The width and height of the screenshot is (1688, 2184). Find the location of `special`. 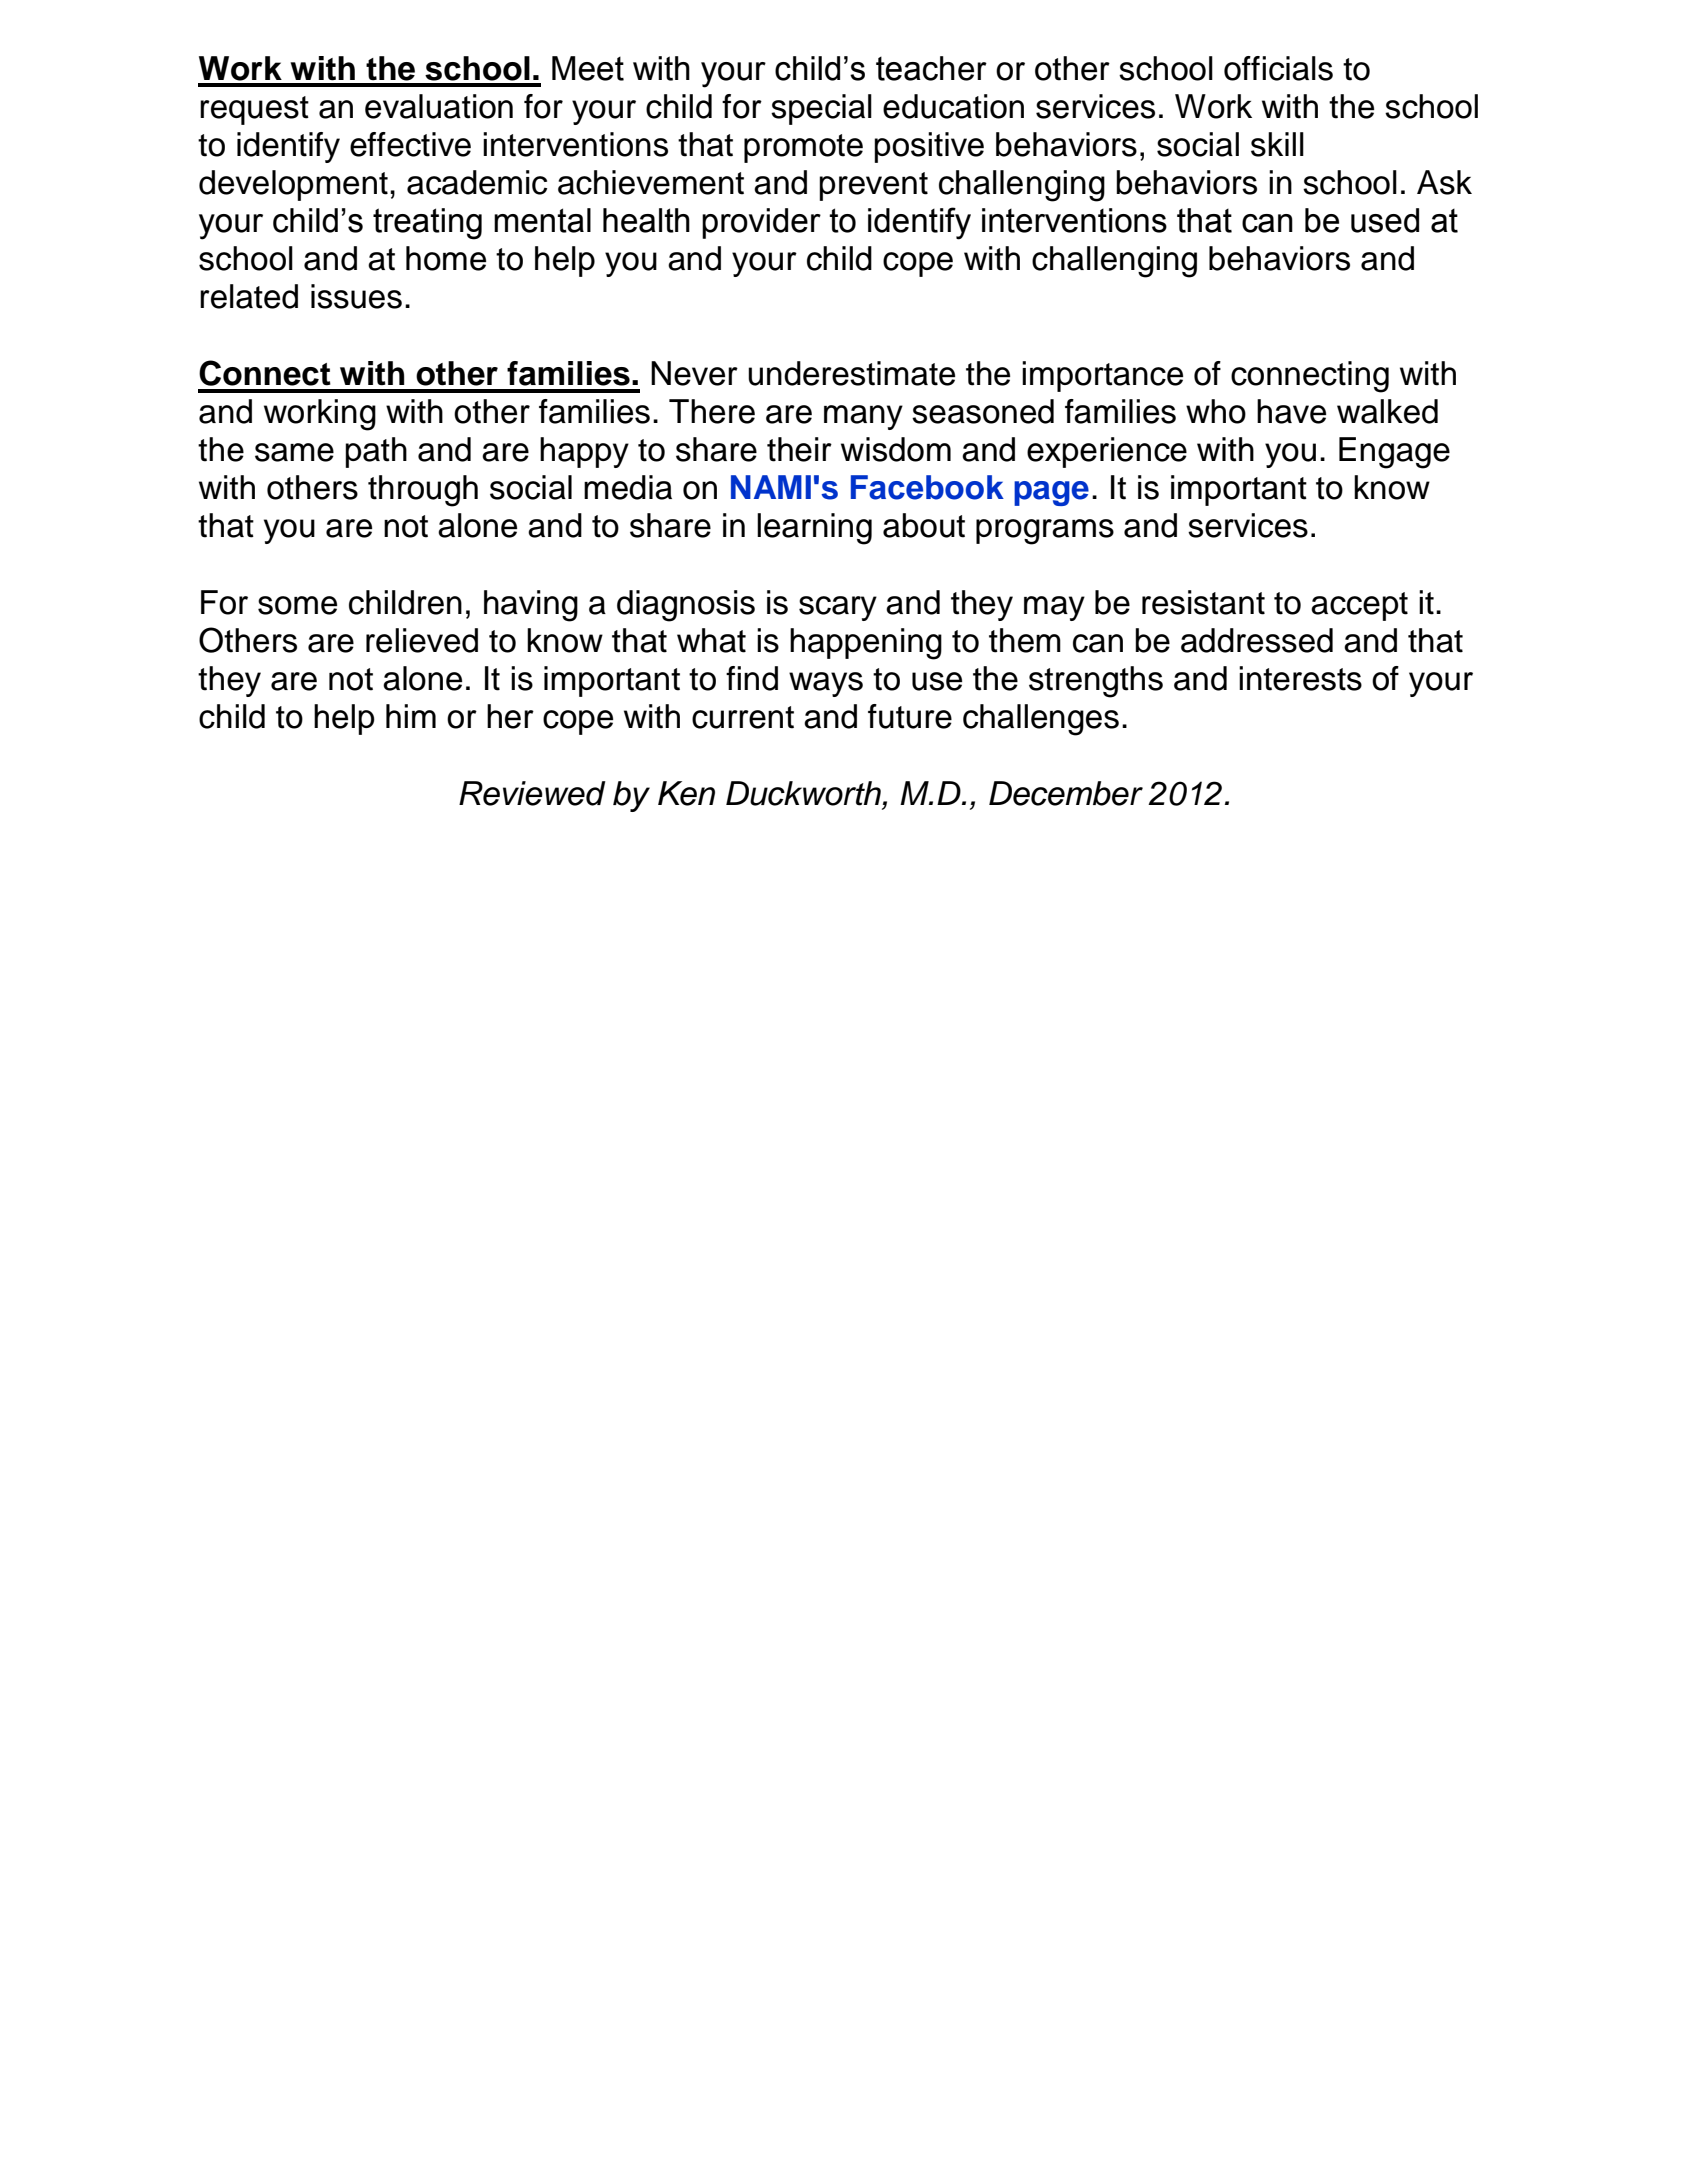

special is located at coordinates (821, 109).
